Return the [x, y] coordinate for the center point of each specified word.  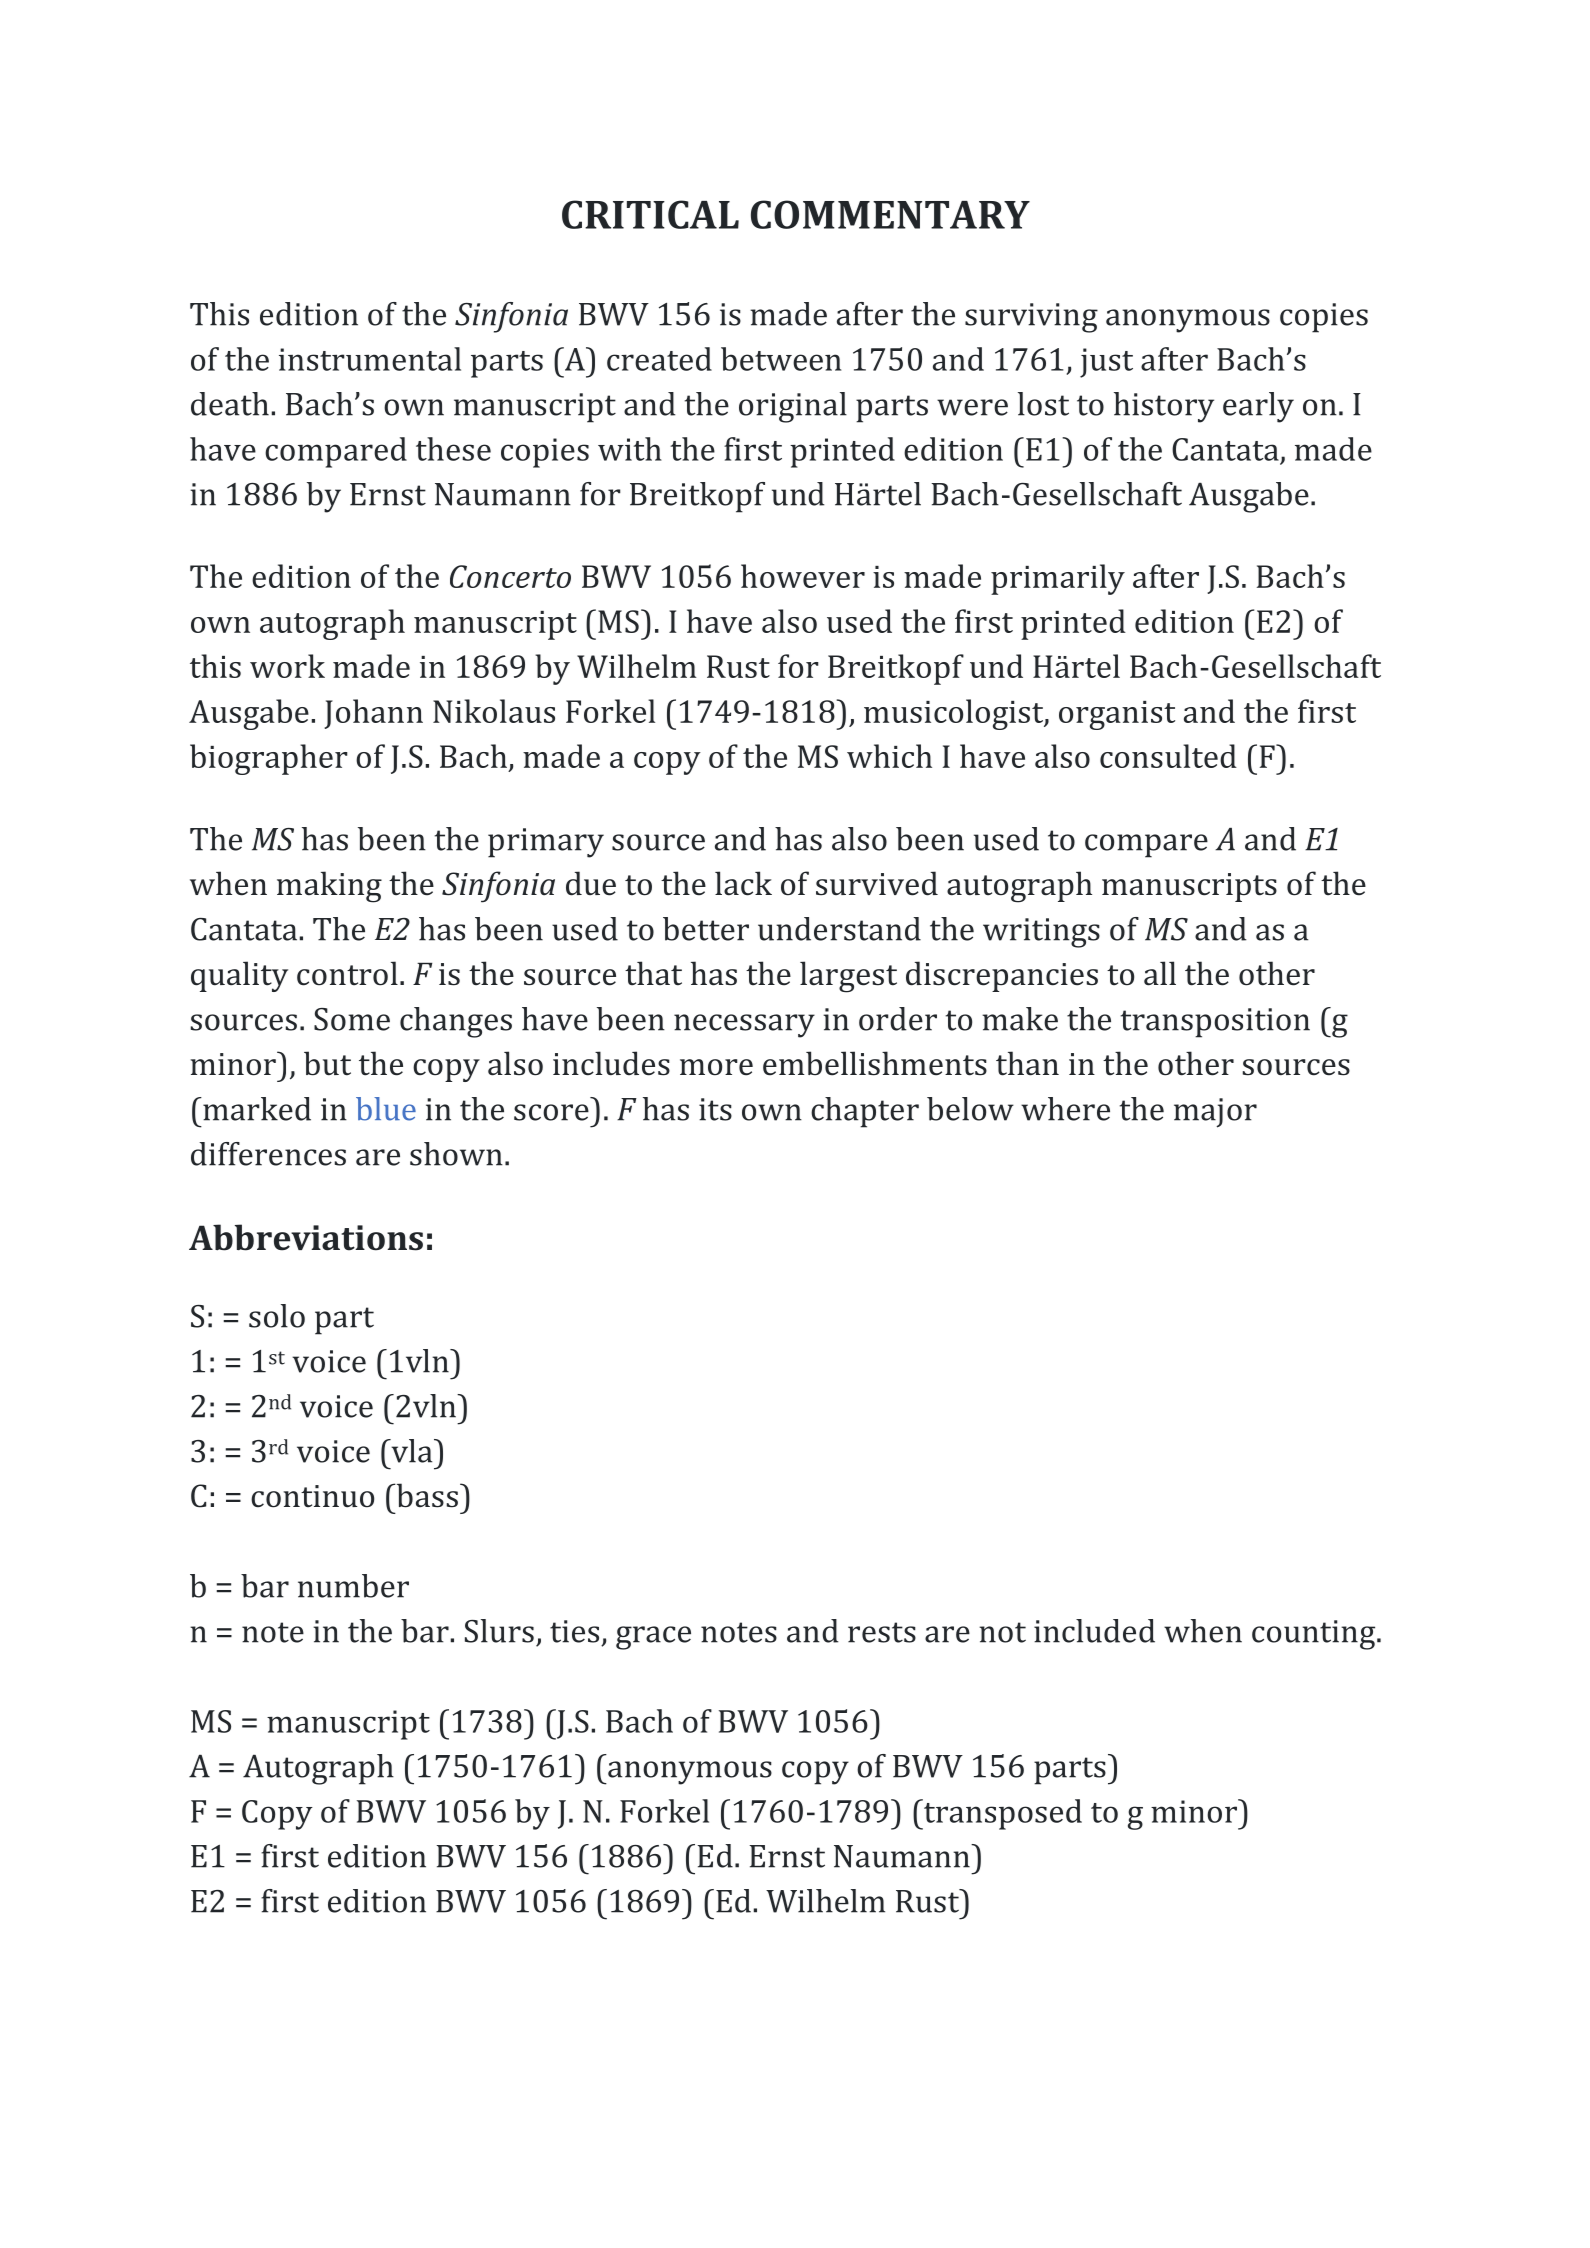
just [1106, 363]
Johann [373, 714]
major [1215, 1113]
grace [653, 1638]
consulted [1168, 756]
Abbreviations [306, 1237]
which [889, 756]
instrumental [370, 359]
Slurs [499, 1631]
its [715, 1109]
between [781, 359]
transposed [1002, 1814]
